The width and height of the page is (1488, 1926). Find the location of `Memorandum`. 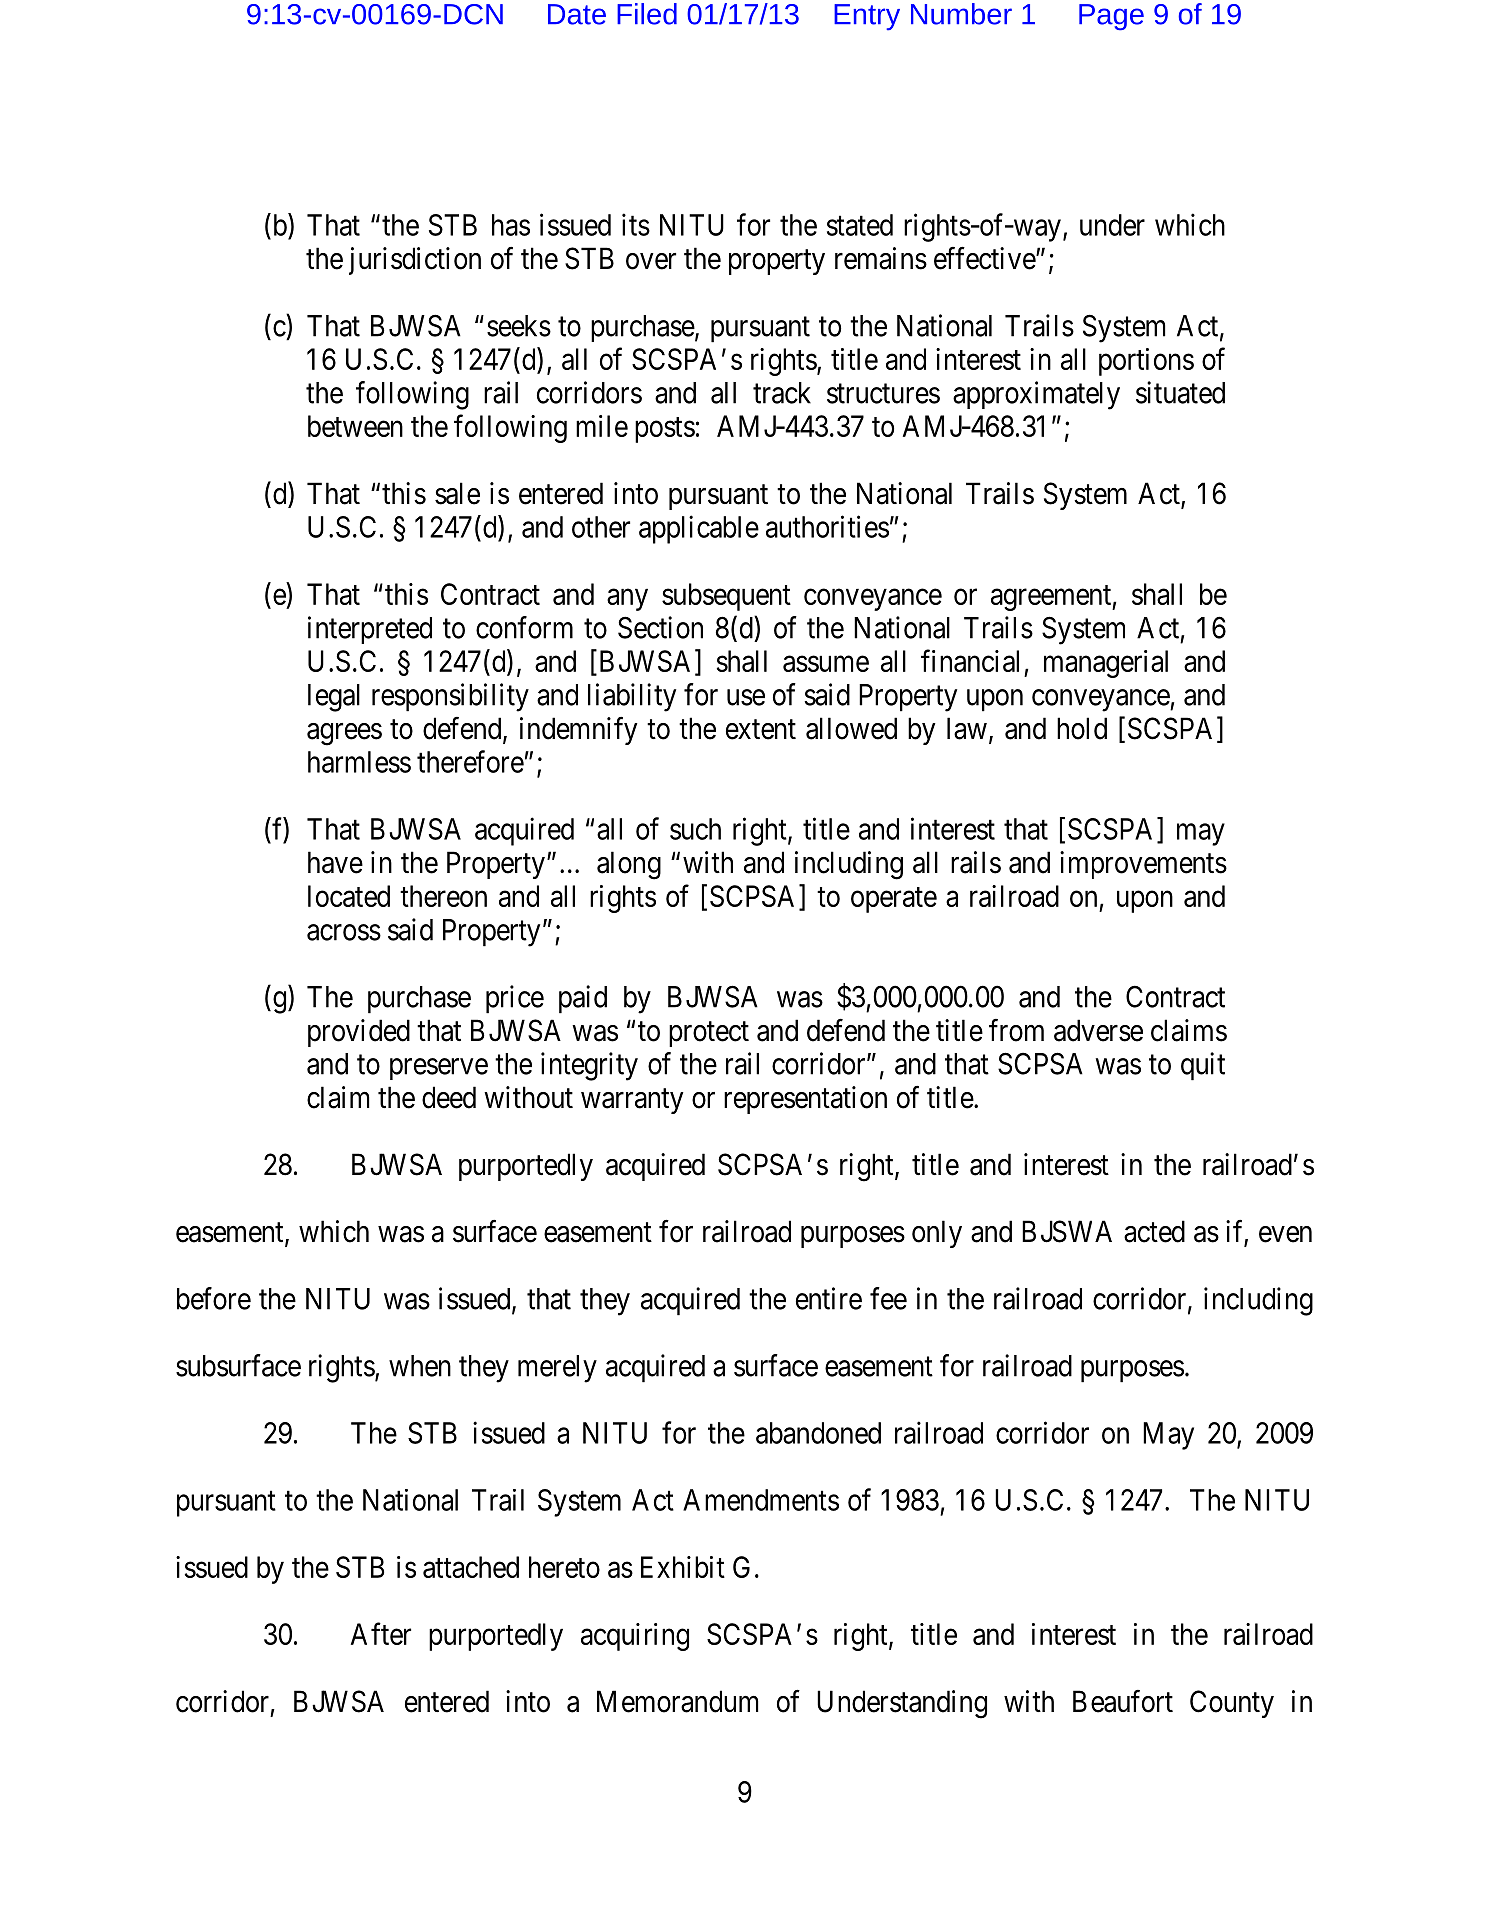

Memorandum is located at coordinates (677, 1701).
